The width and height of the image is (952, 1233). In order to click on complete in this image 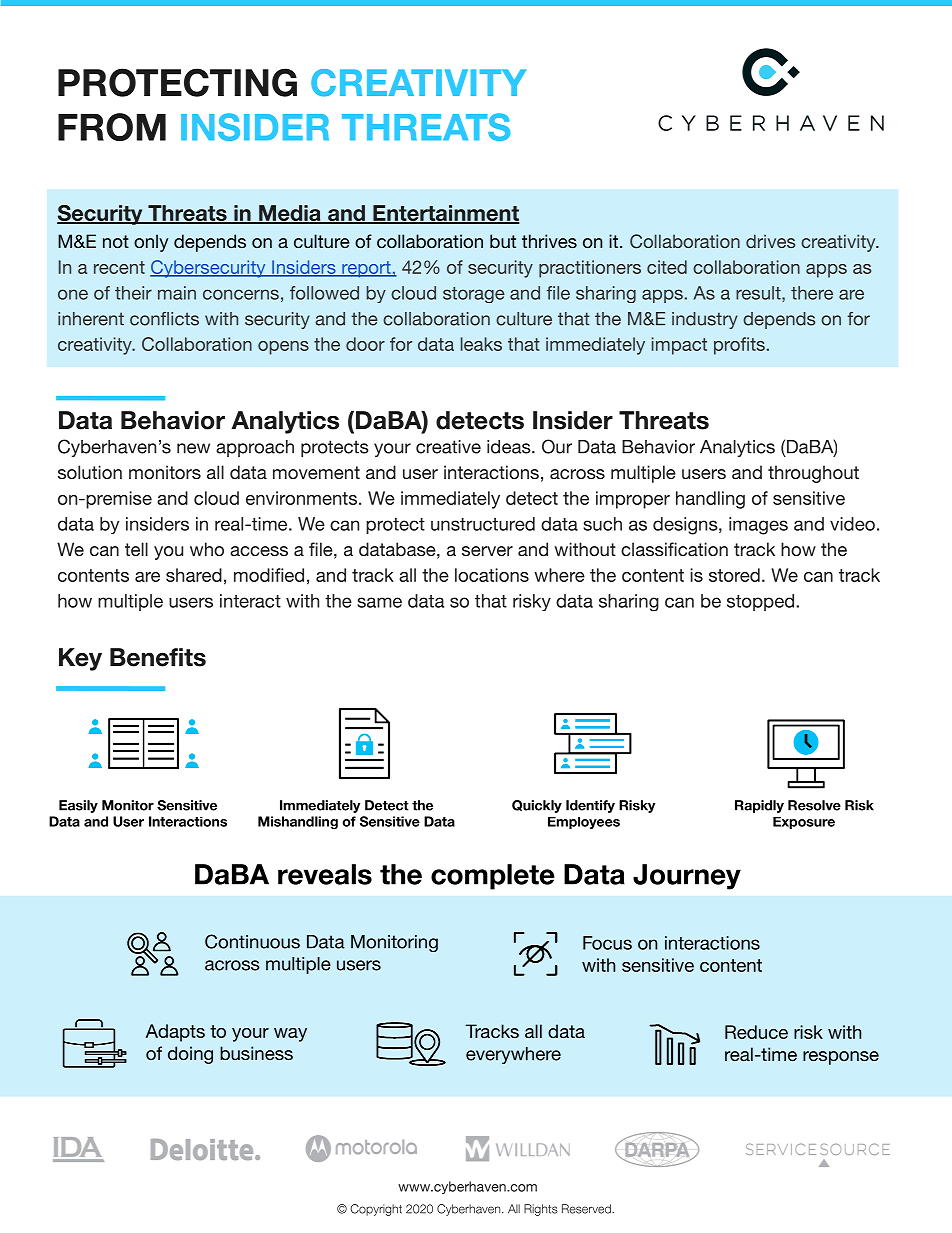, I will do `click(493, 877)`.
